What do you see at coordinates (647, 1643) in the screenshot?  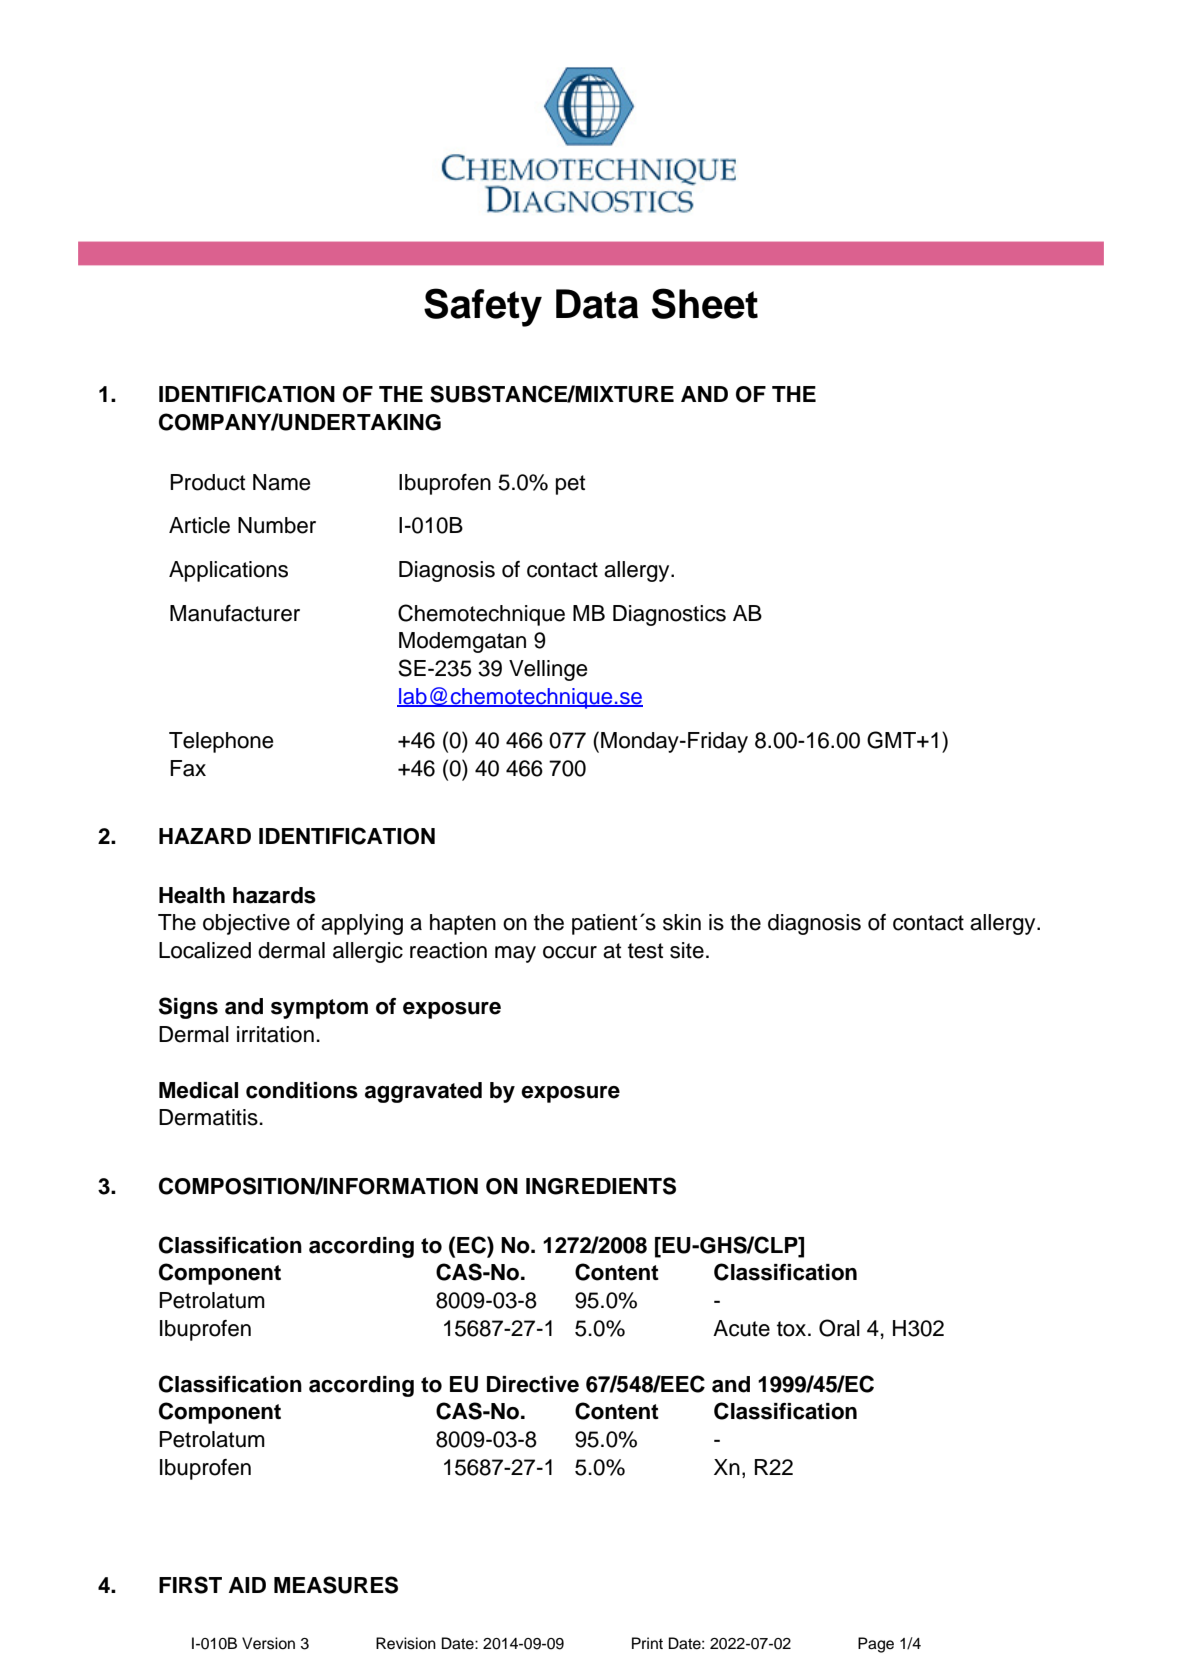 I see `Print` at bounding box center [647, 1643].
